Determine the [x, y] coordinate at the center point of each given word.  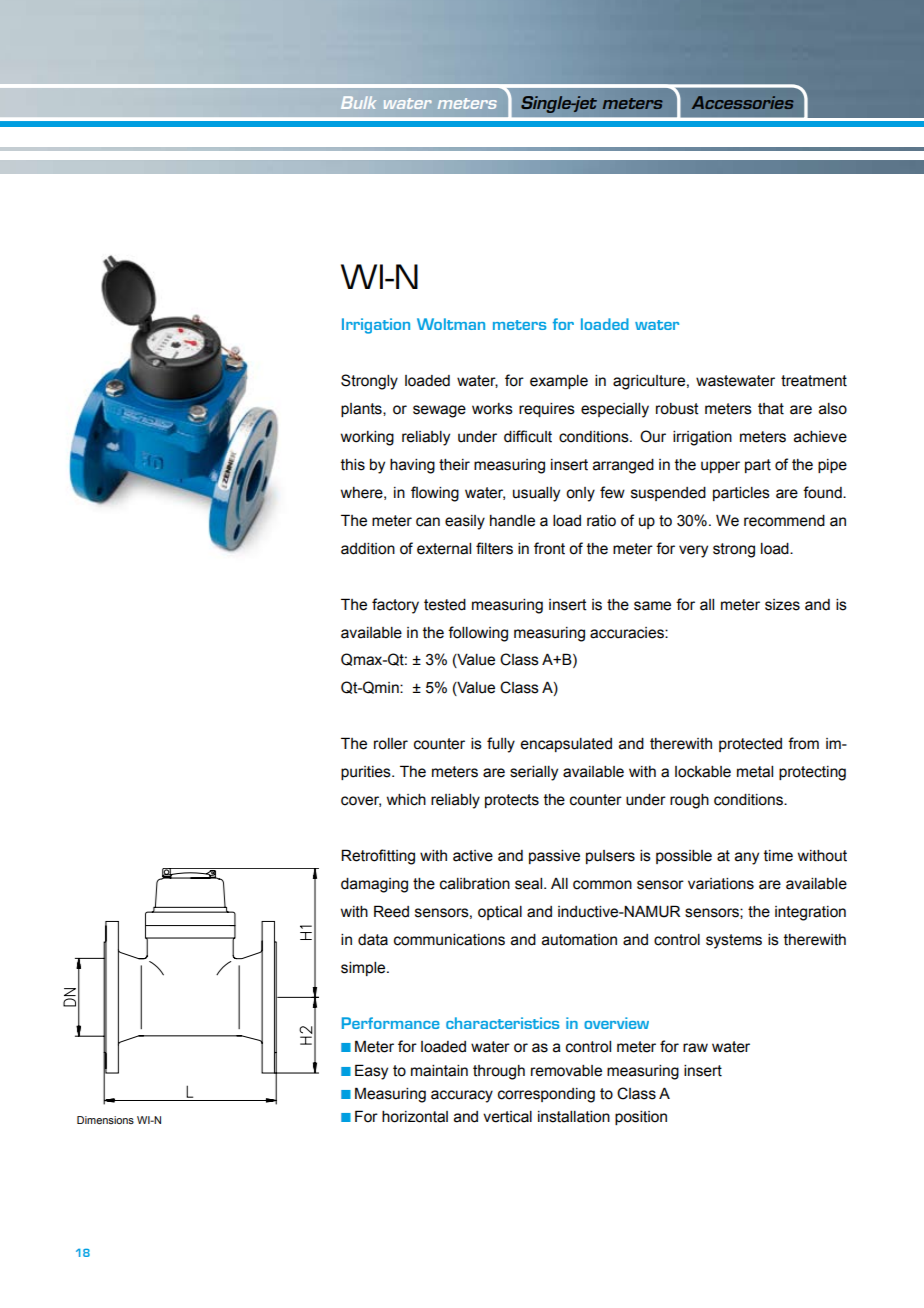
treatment [814, 381]
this [353, 465]
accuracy [462, 1096]
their [454, 465]
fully [501, 745]
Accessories [743, 102]
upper [720, 467]
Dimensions [105, 1120]
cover [361, 801]
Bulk [358, 102]
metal [755, 772]
